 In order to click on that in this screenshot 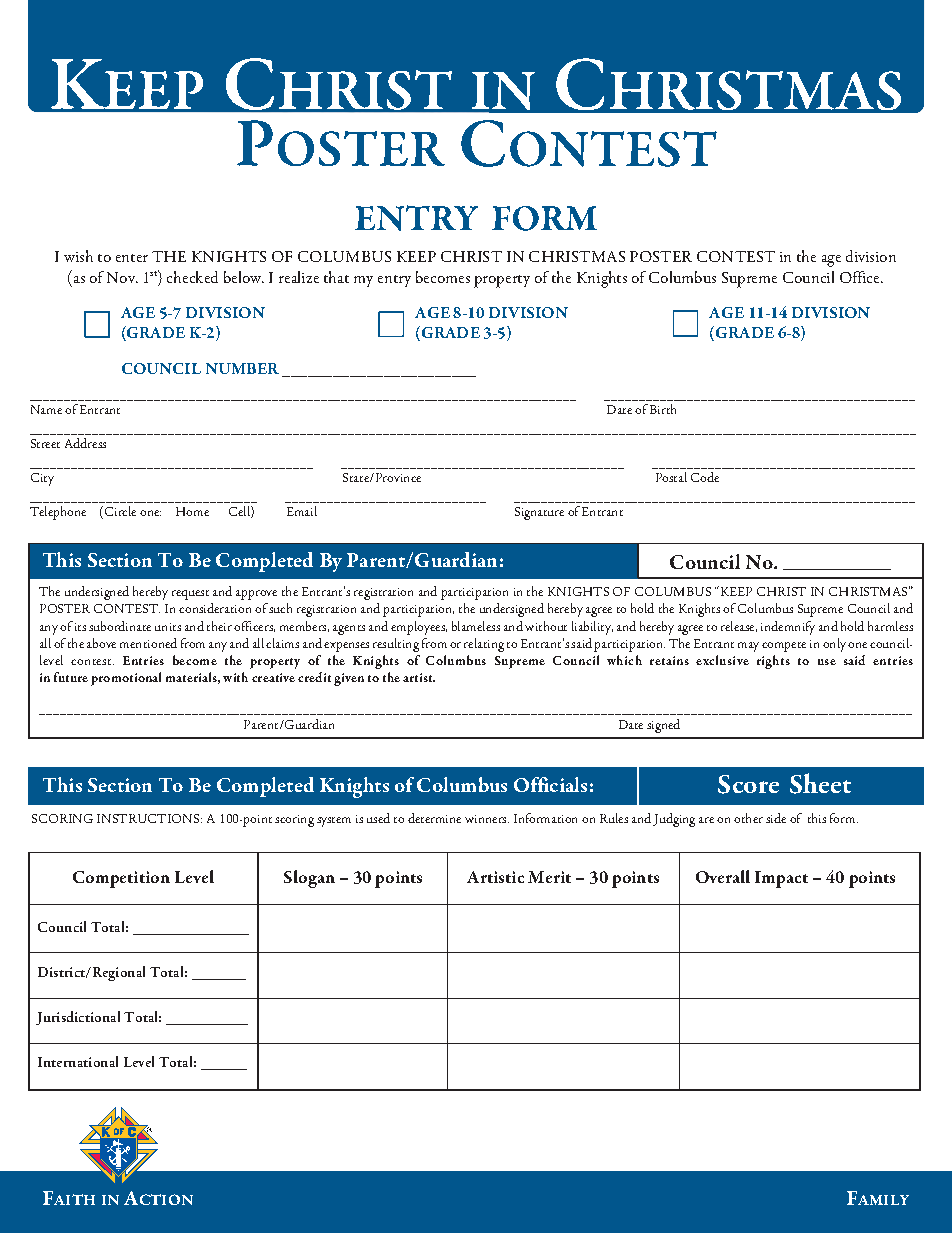, I will do `click(336, 277)`.
